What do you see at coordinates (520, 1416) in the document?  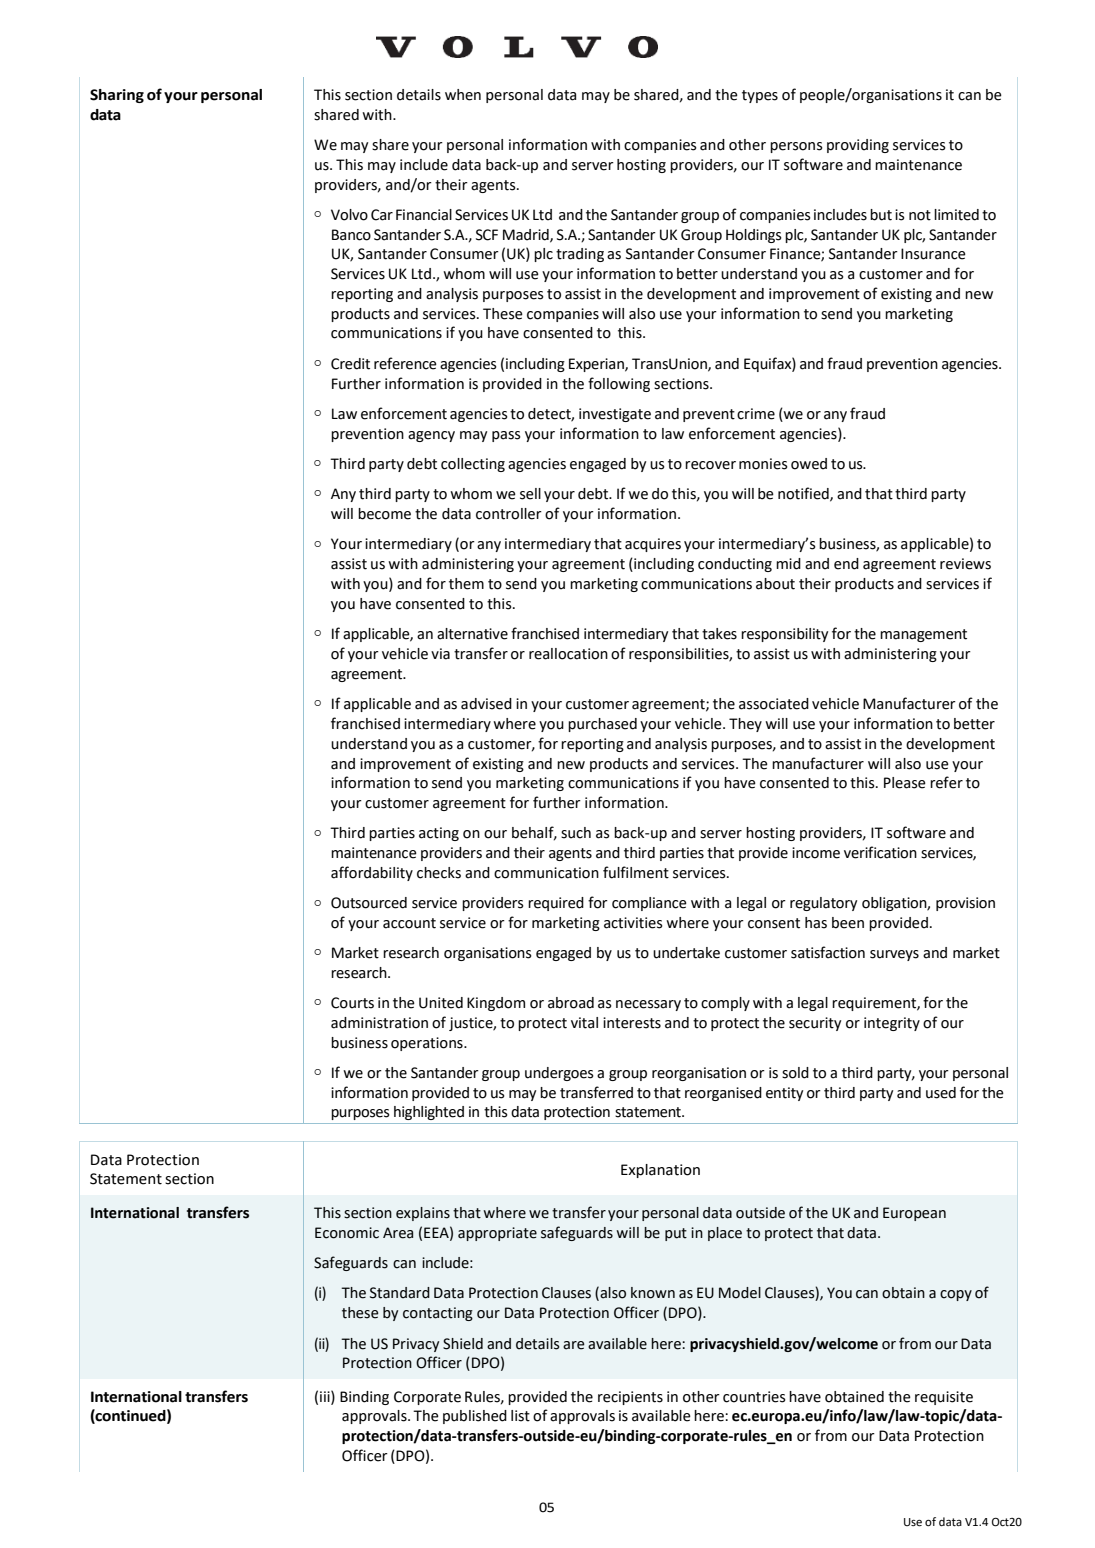 I see `list` at bounding box center [520, 1416].
